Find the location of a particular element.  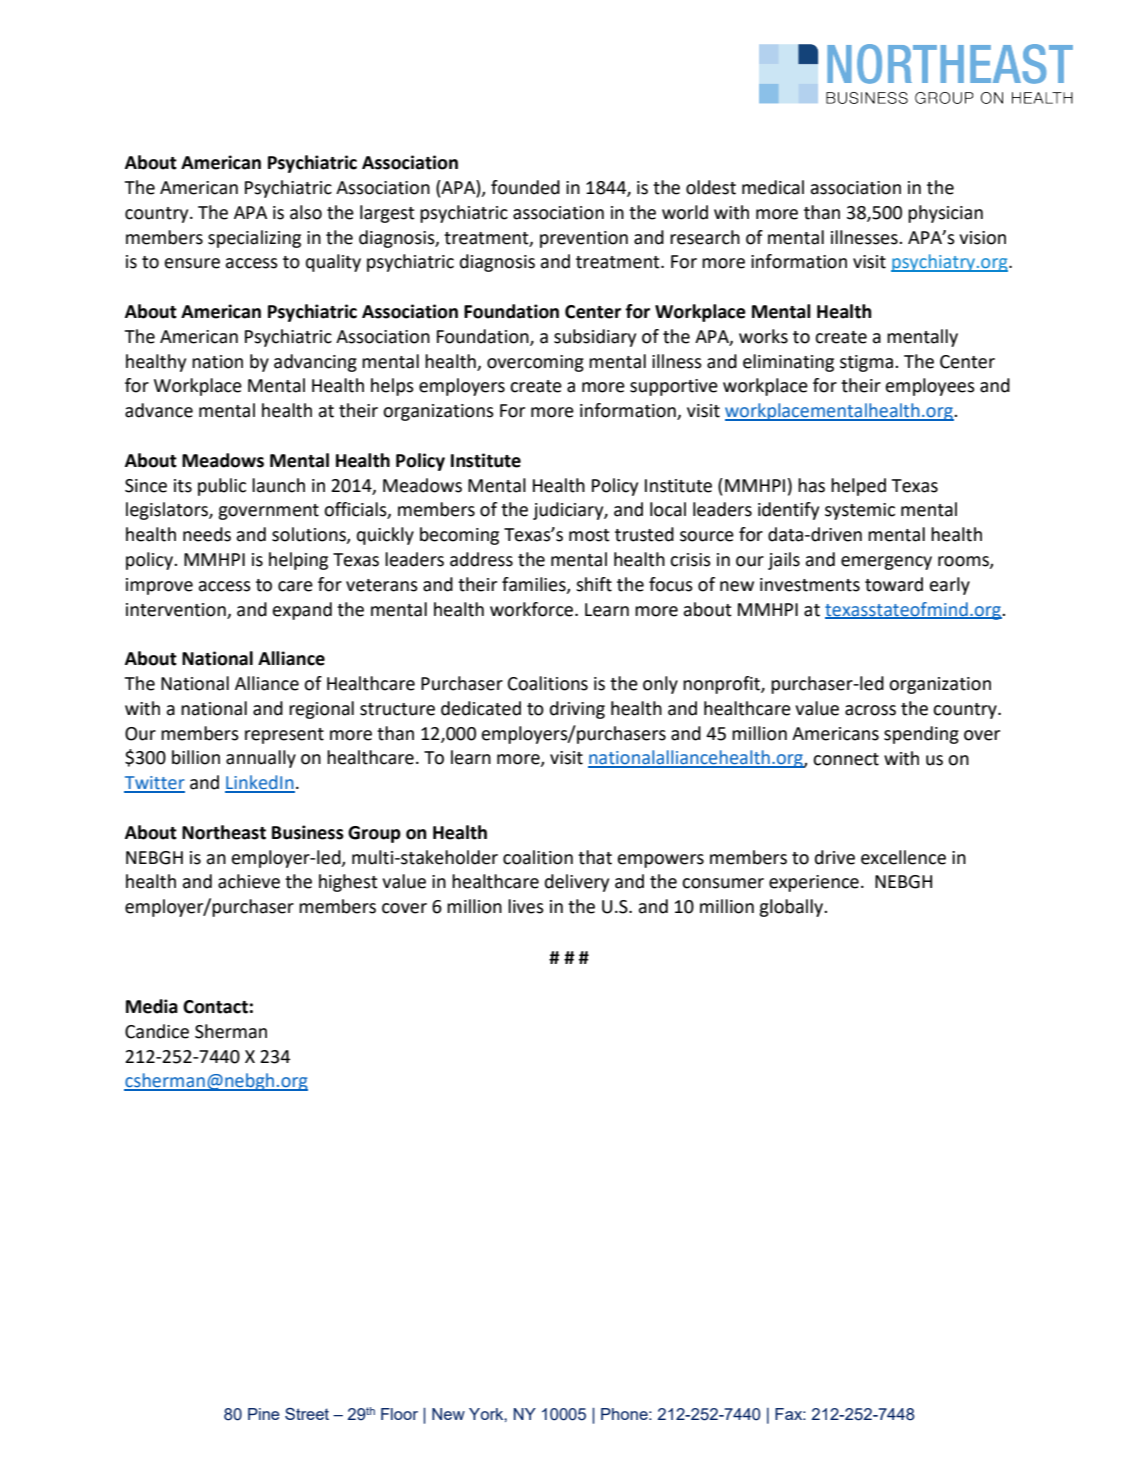

that is located at coordinates (595, 857).
